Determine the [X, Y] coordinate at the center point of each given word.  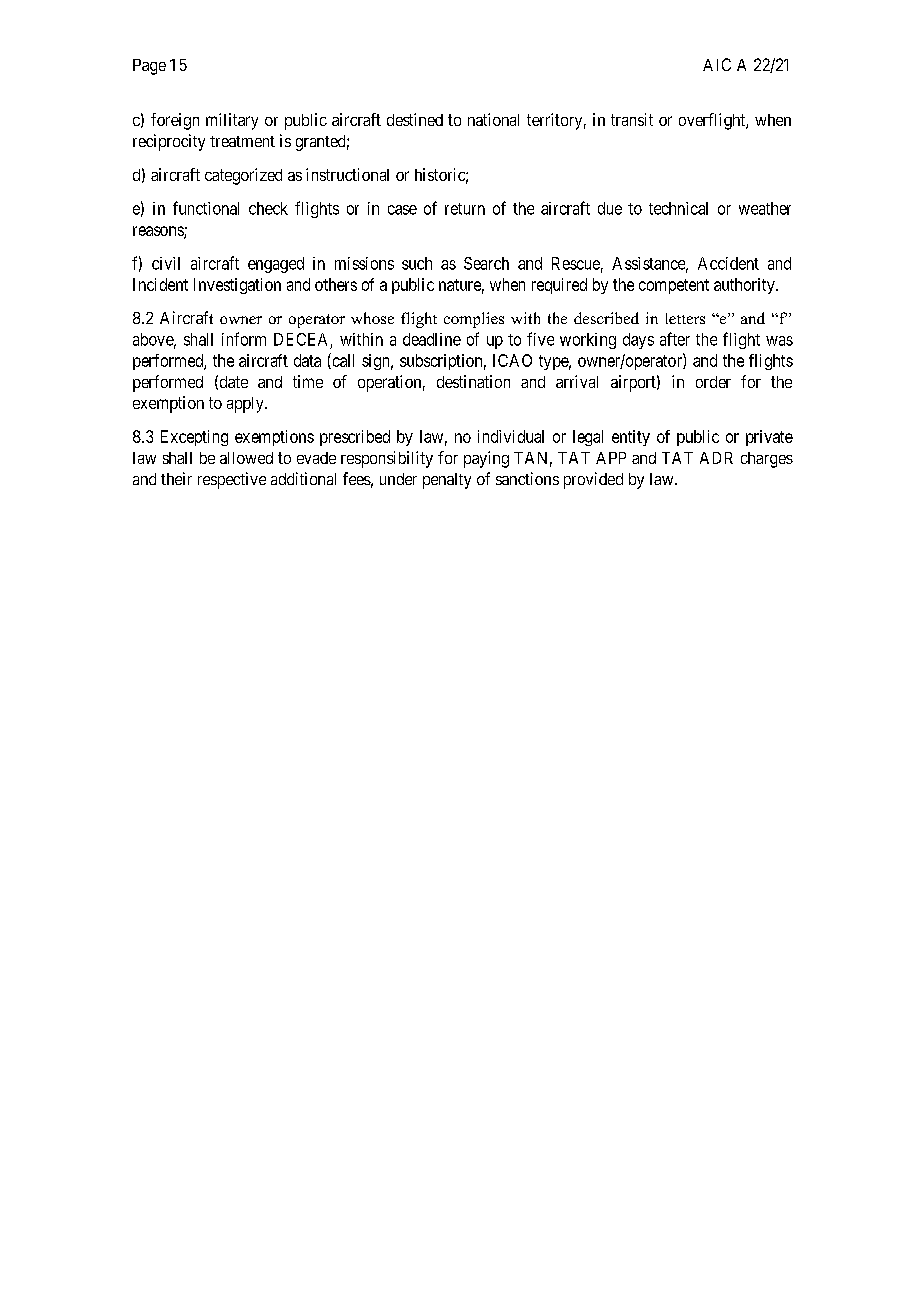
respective [232, 480]
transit [632, 119]
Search [486, 263]
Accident [728, 263]
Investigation [237, 286]
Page [149, 67]
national [493, 119]
